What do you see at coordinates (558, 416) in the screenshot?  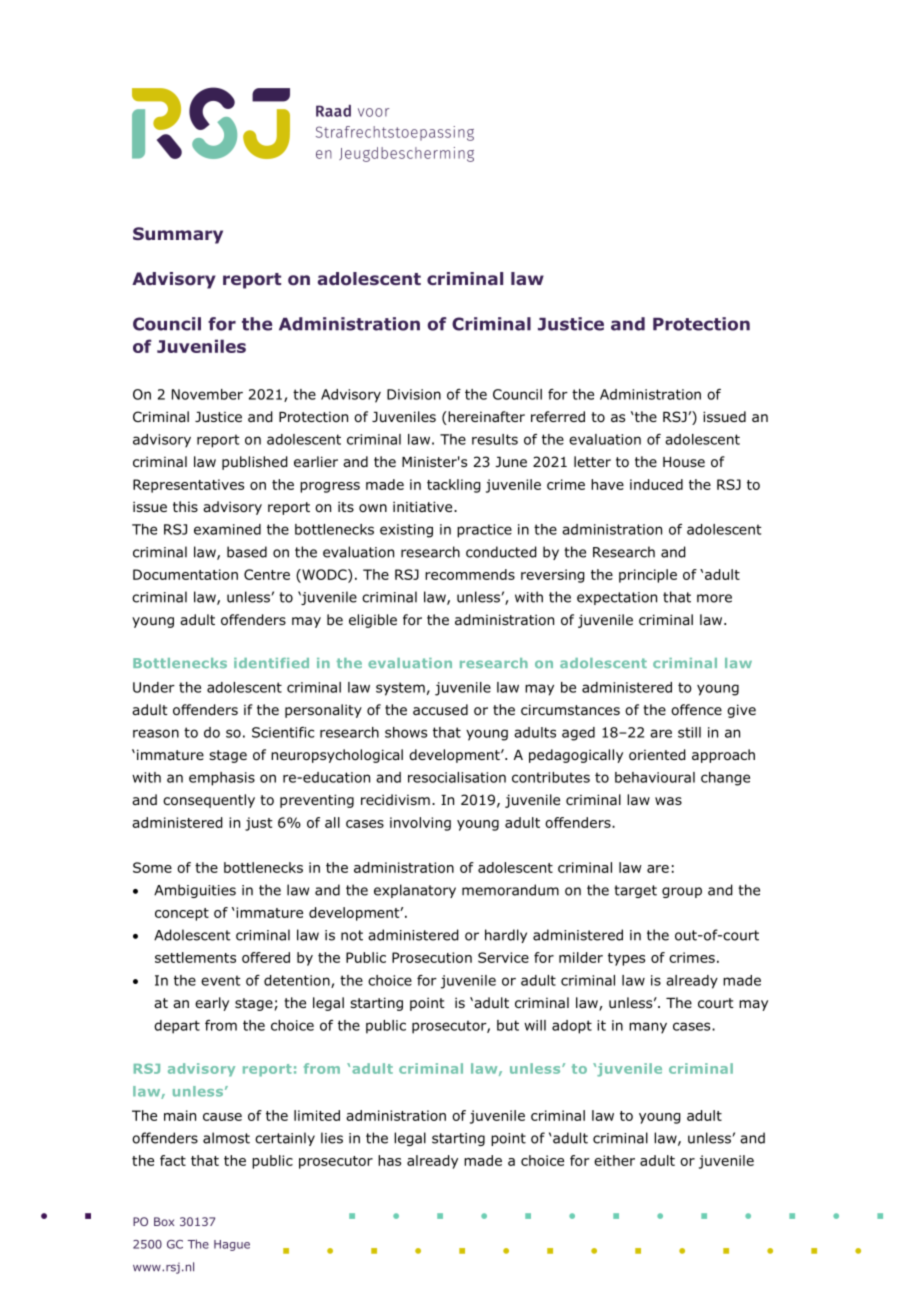 I see `referred` at bounding box center [558, 416].
